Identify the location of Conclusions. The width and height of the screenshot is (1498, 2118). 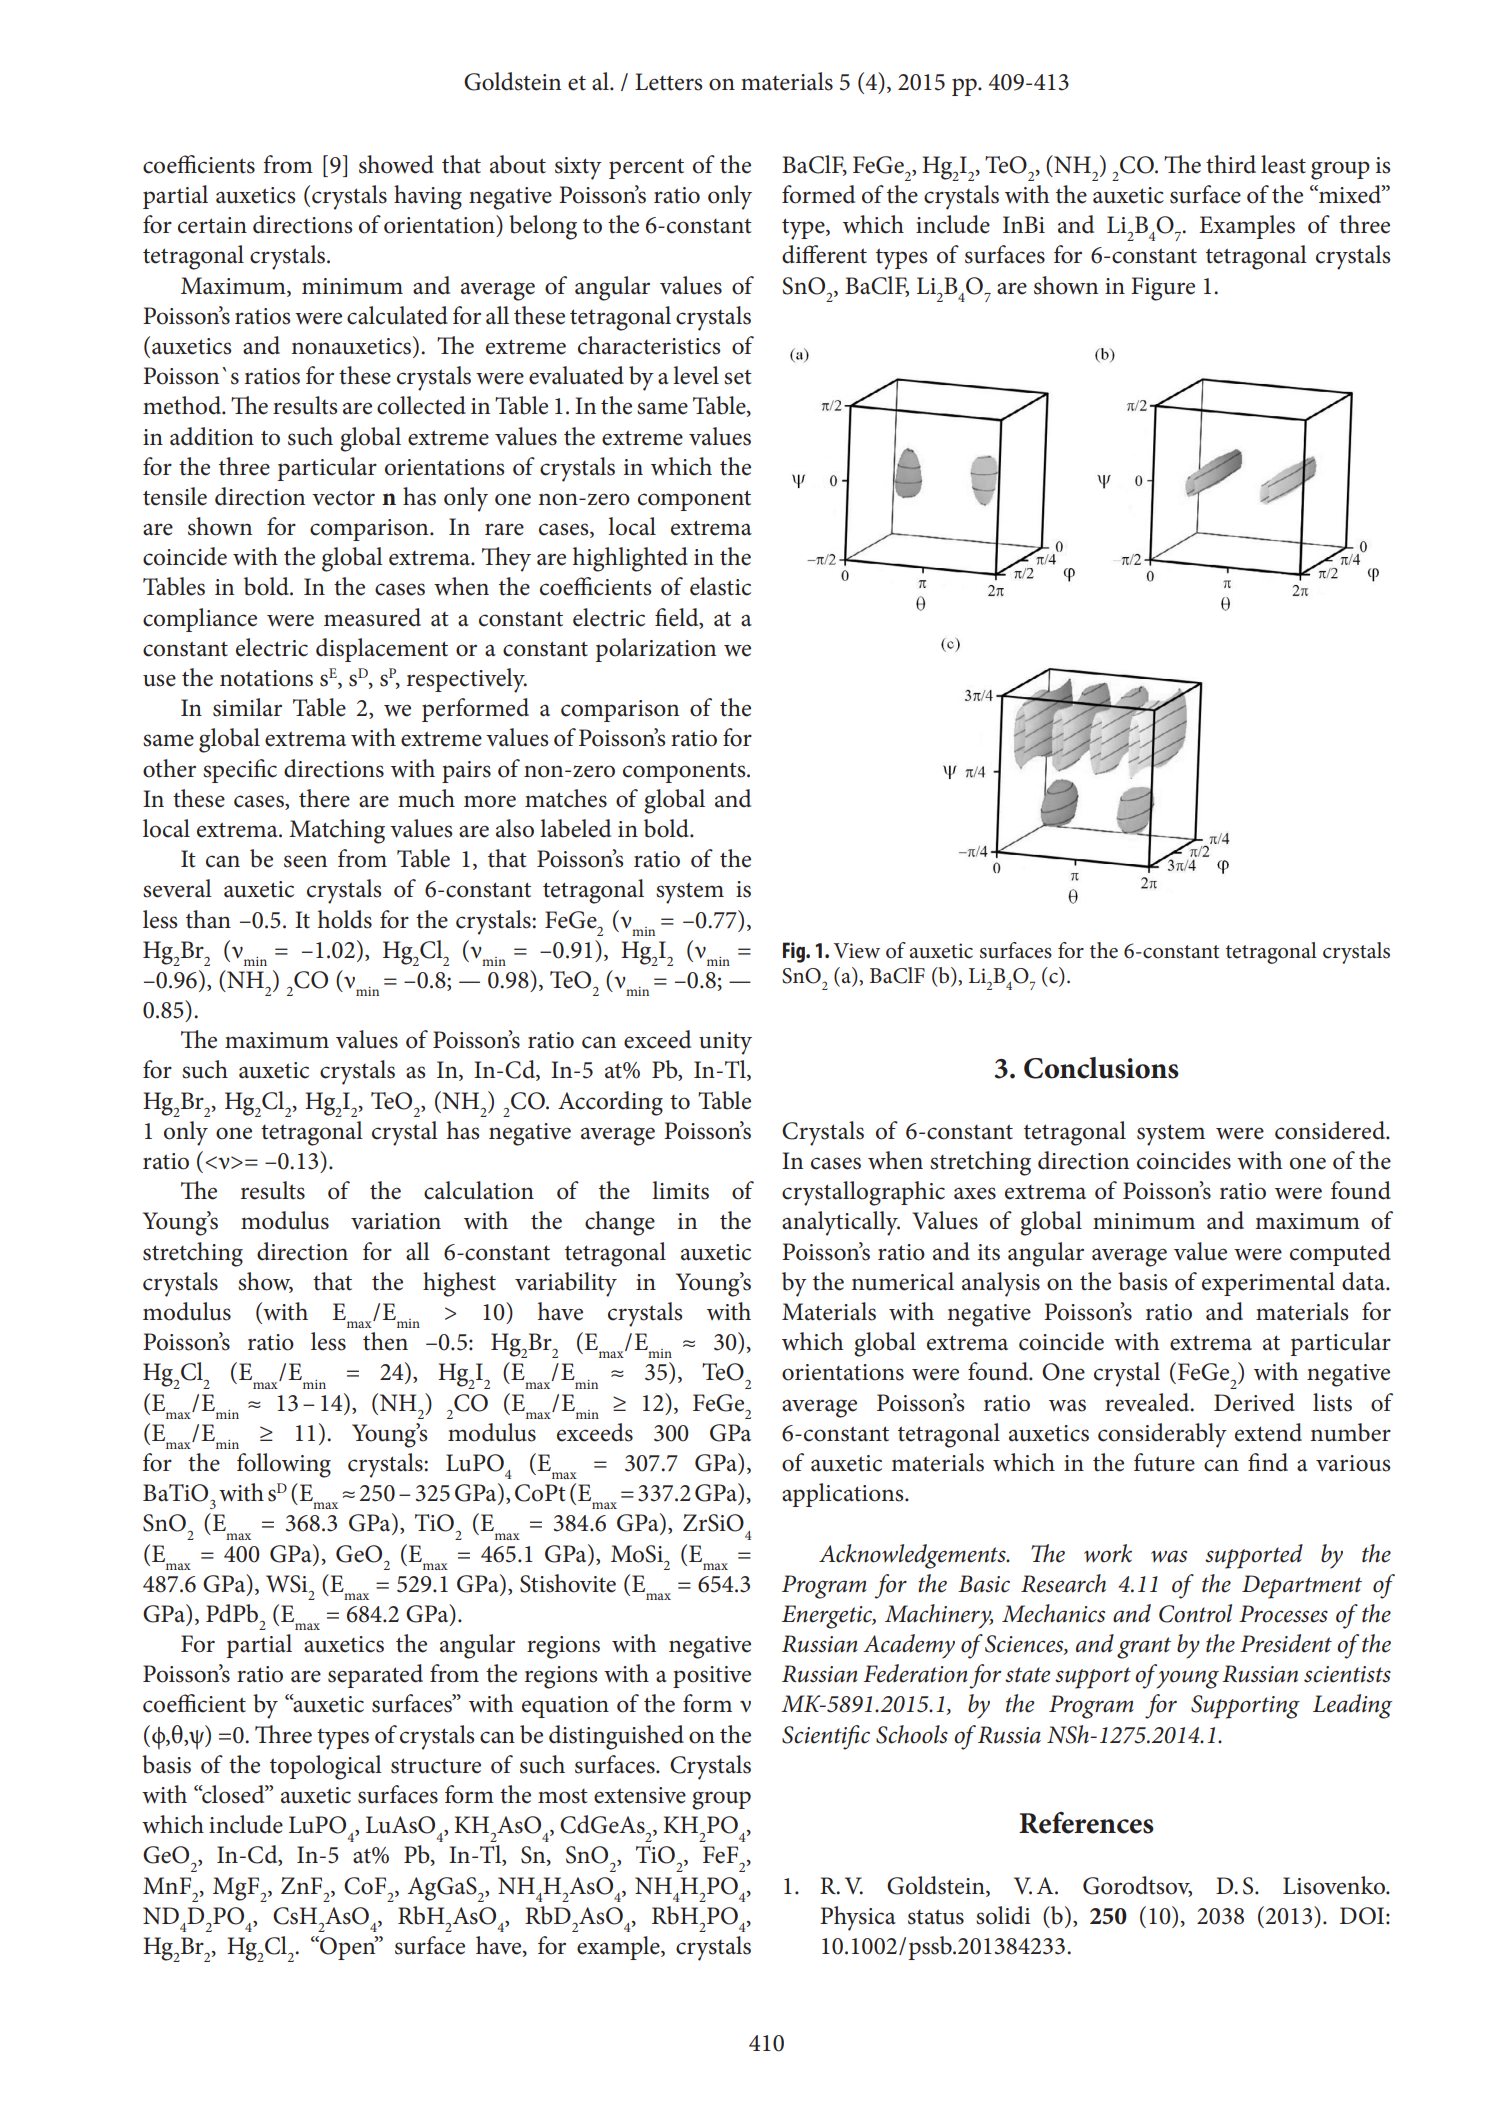
(1101, 1068).
